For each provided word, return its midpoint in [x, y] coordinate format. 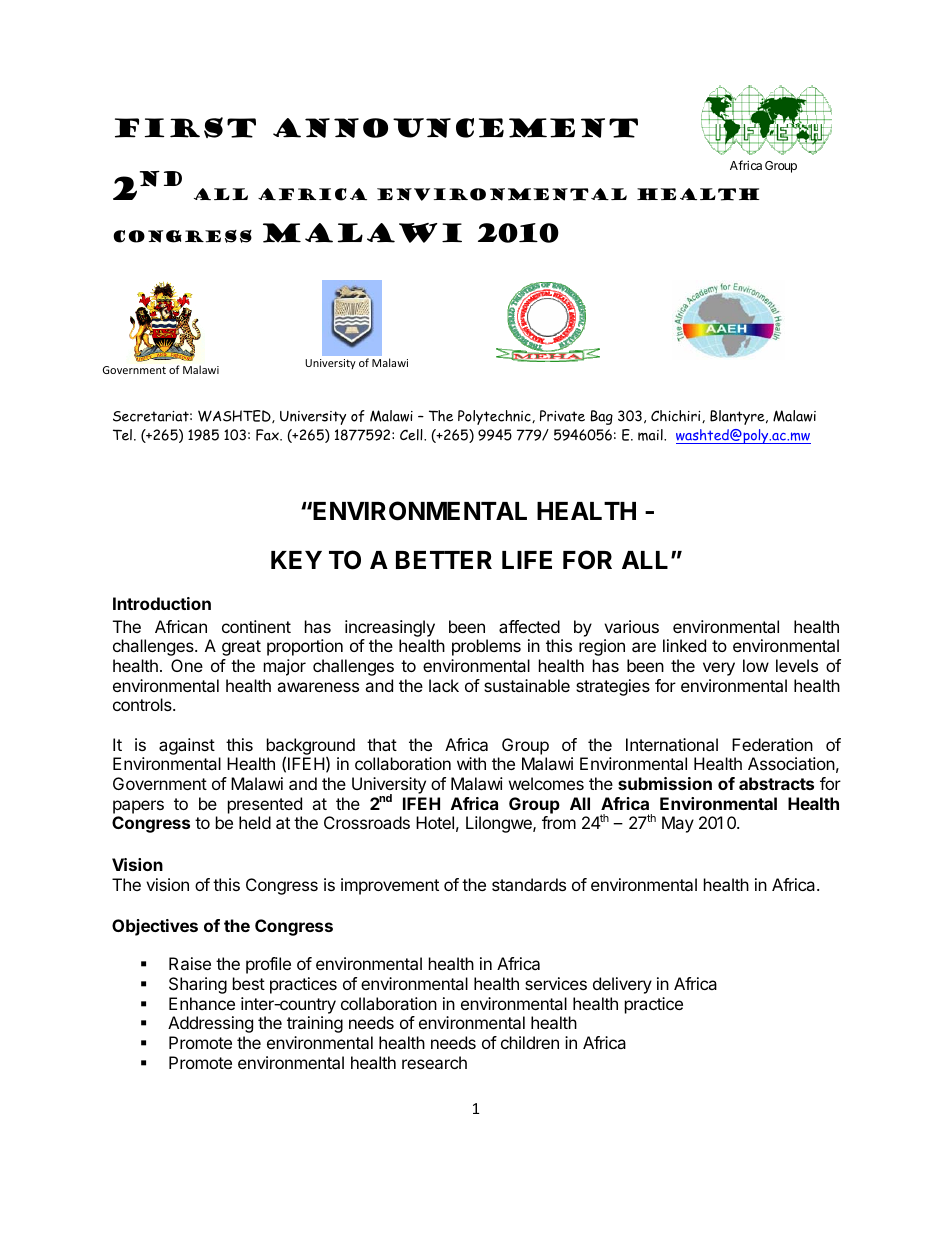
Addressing [210, 1024]
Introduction [162, 603]
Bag [602, 417]
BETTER [444, 560]
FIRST [185, 127]
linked [684, 645]
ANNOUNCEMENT [455, 128]
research [434, 1062]
